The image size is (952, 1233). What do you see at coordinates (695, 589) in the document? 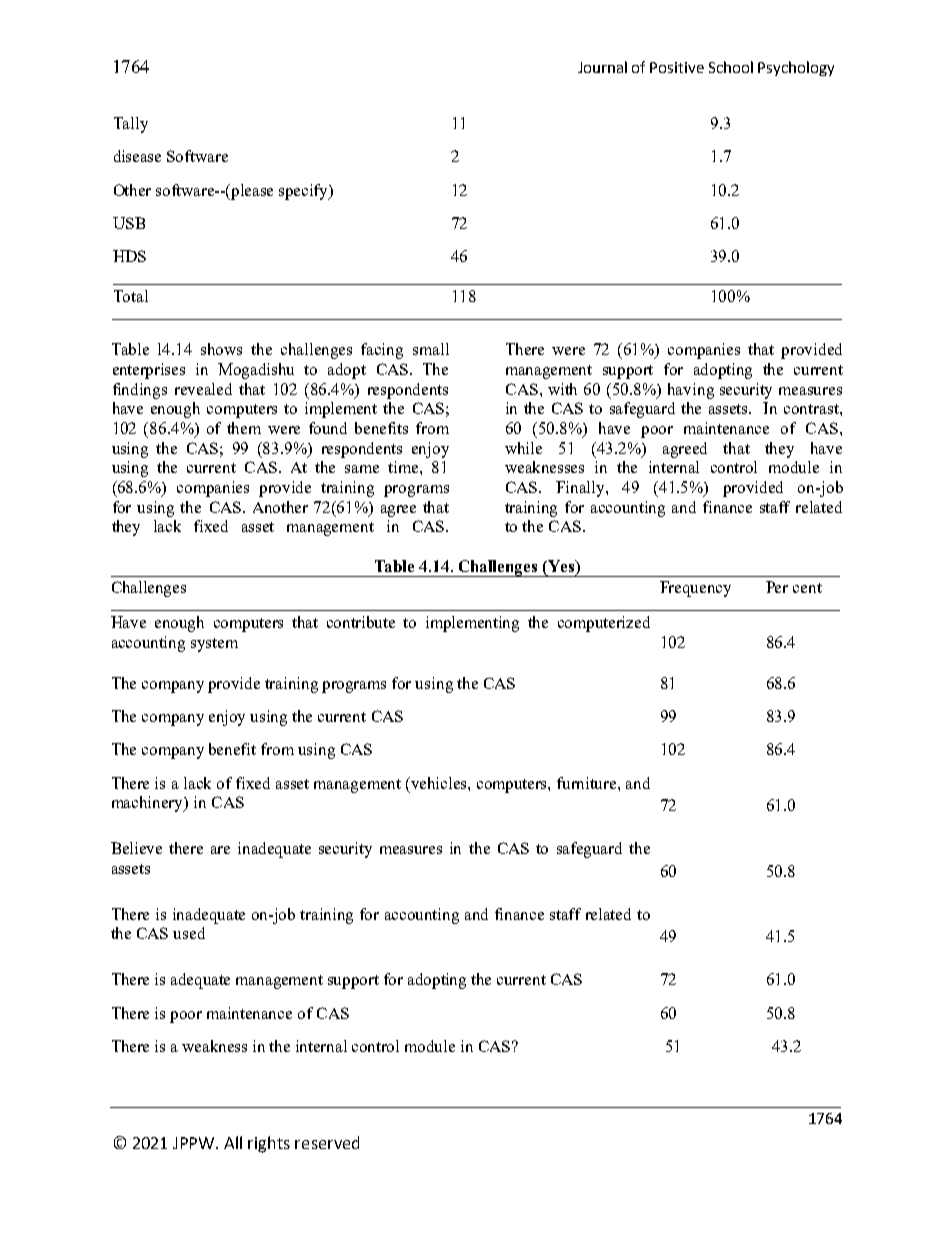
I see `Frequency` at bounding box center [695, 589].
